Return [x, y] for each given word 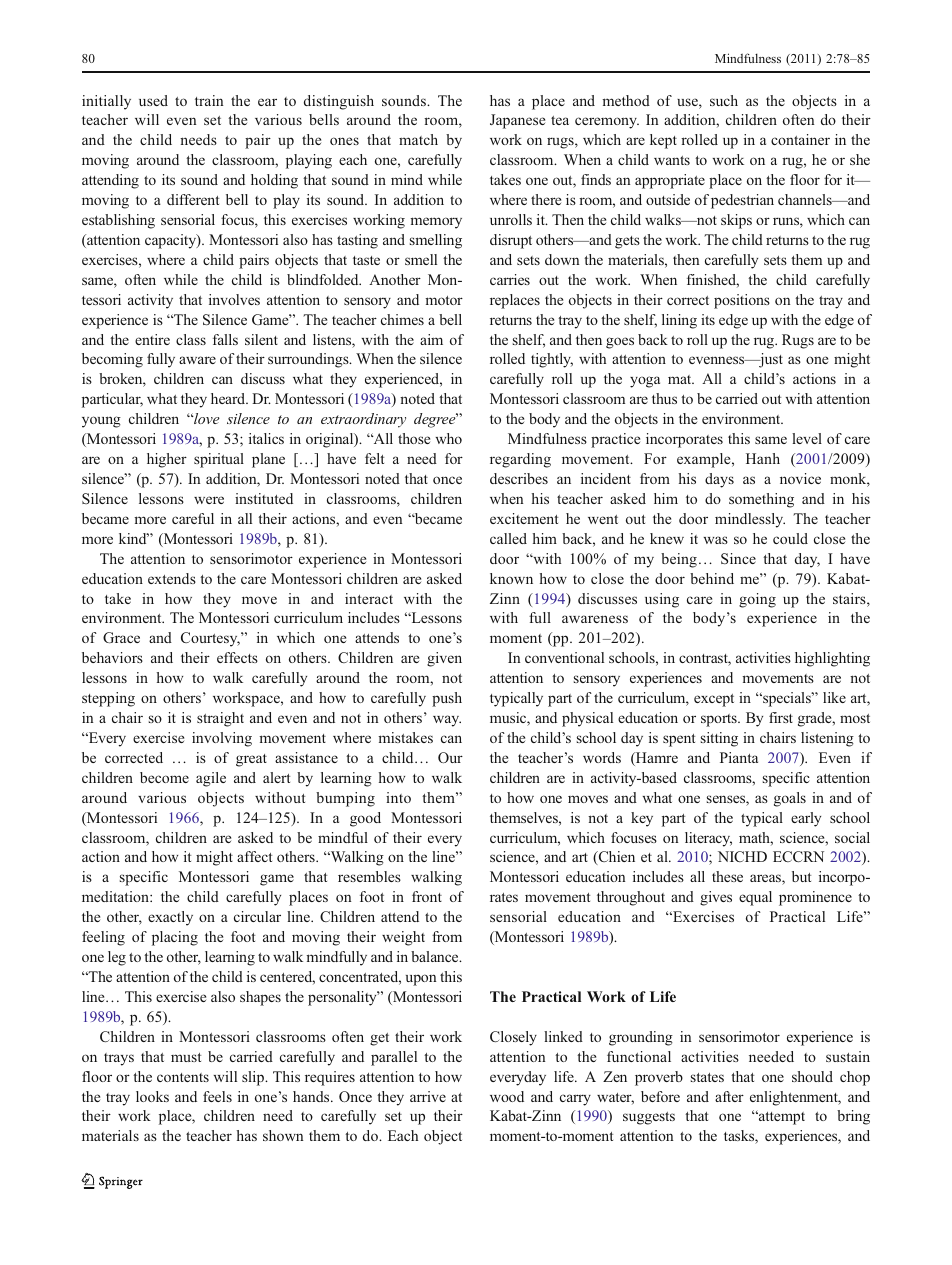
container [800, 139]
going [757, 600]
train [209, 100]
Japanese [517, 121]
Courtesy [210, 639]
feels [217, 1096]
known [511, 578]
